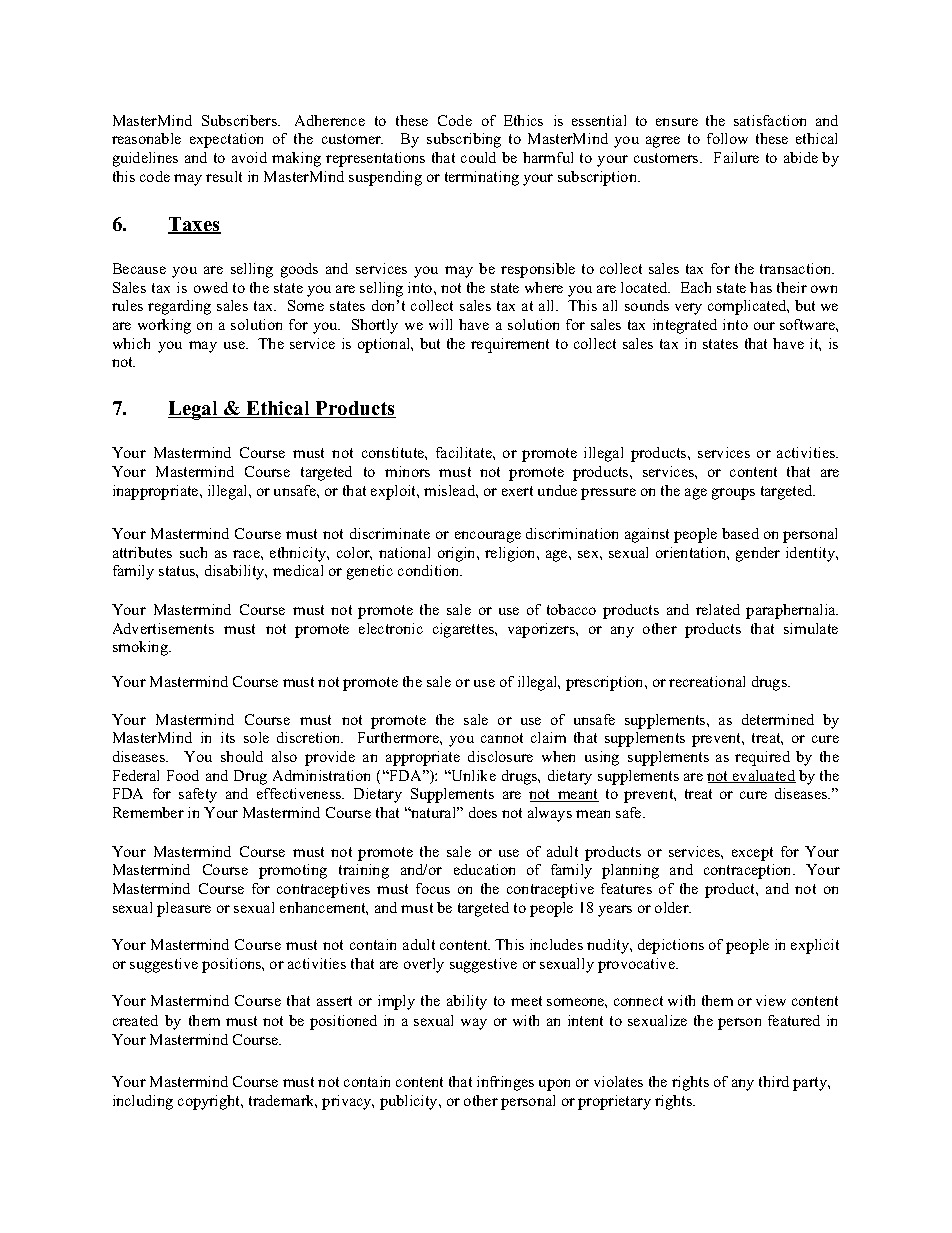 The height and width of the screenshot is (1233, 952). Describe the element at coordinates (752, 854) in the screenshot. I see `except` at that location.
